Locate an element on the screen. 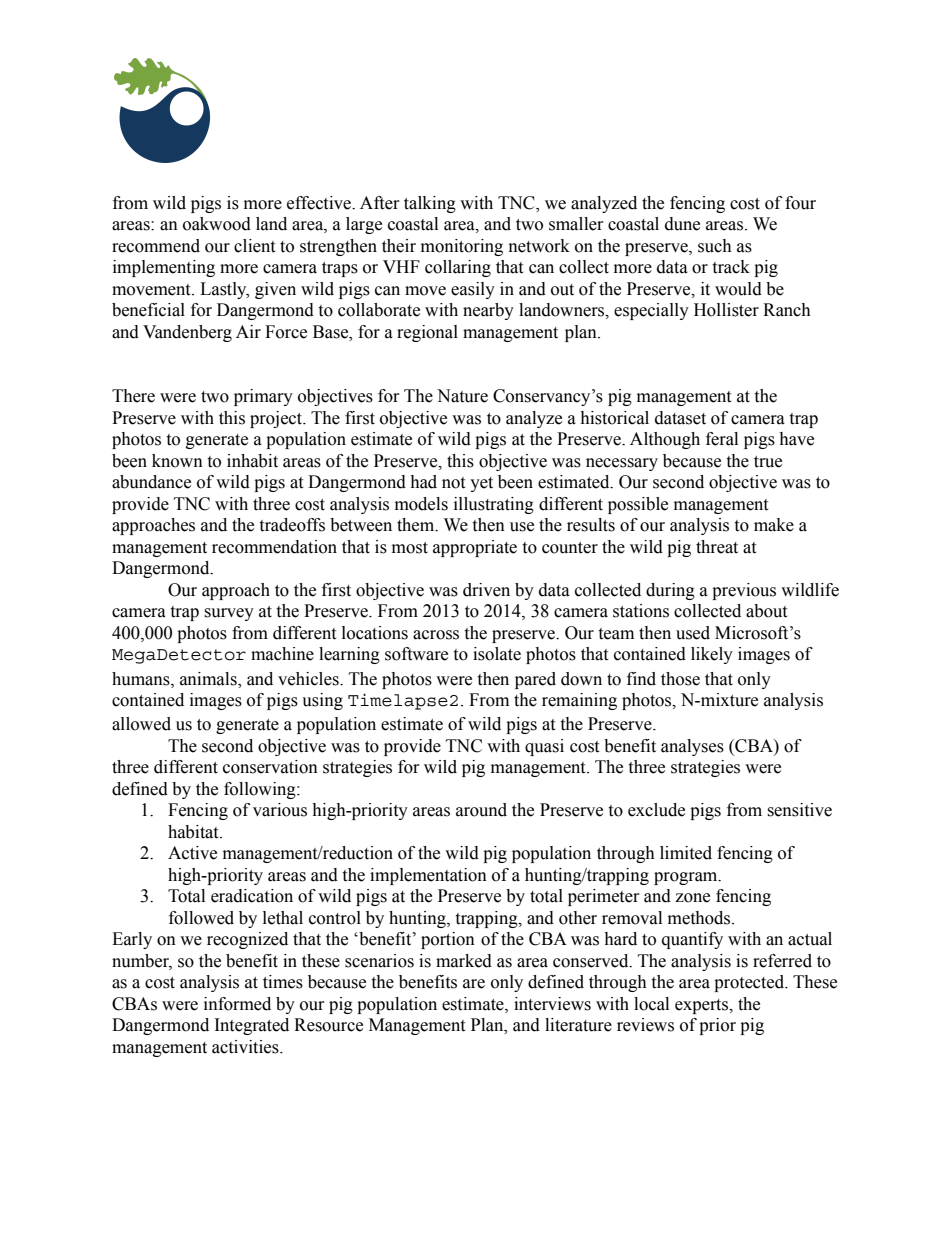 The width and height of the screenshot is (952, 1233). survey is located at coordinates (229, 614).
